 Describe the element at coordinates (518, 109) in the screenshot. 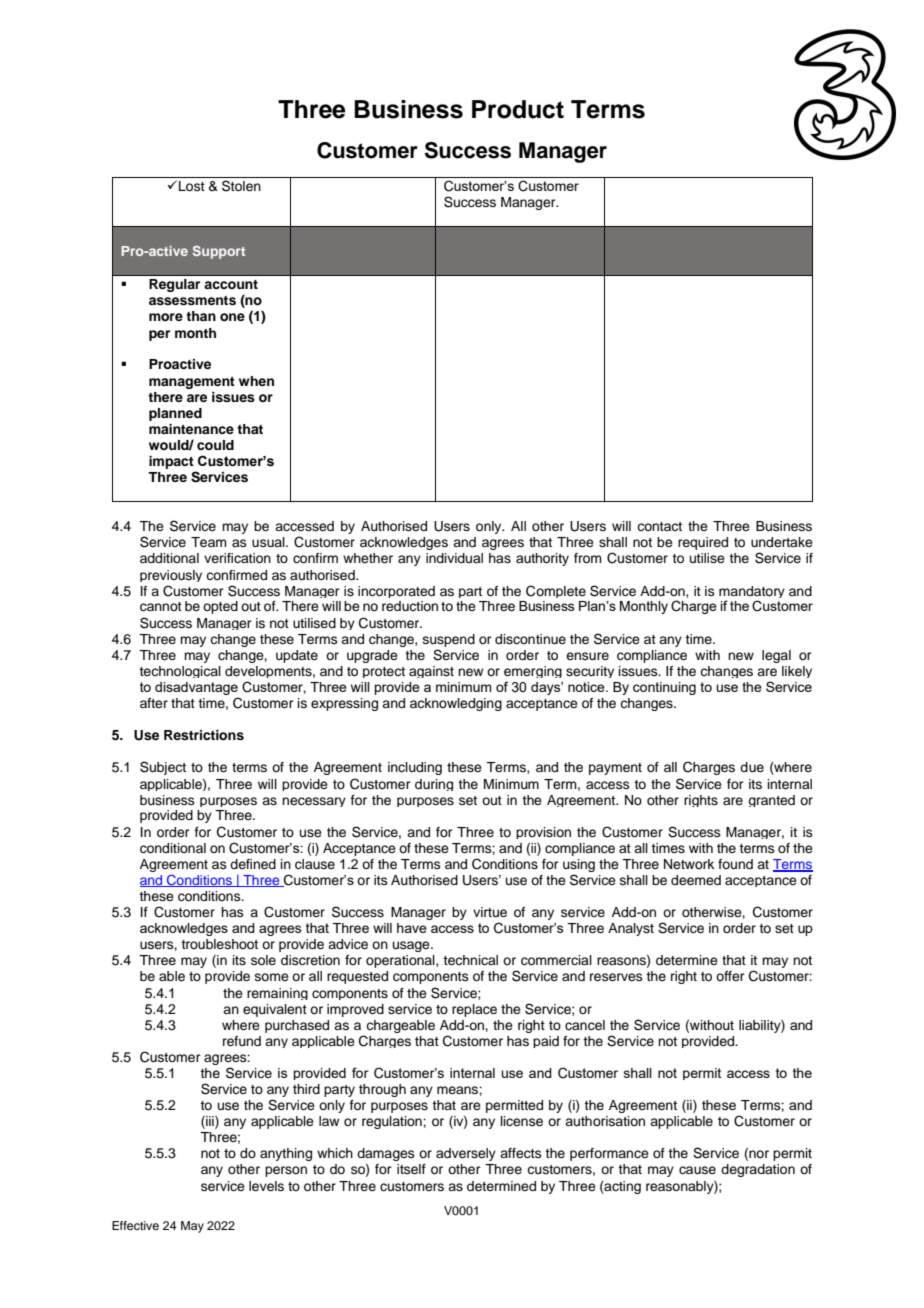

I see `Product` at that location.
